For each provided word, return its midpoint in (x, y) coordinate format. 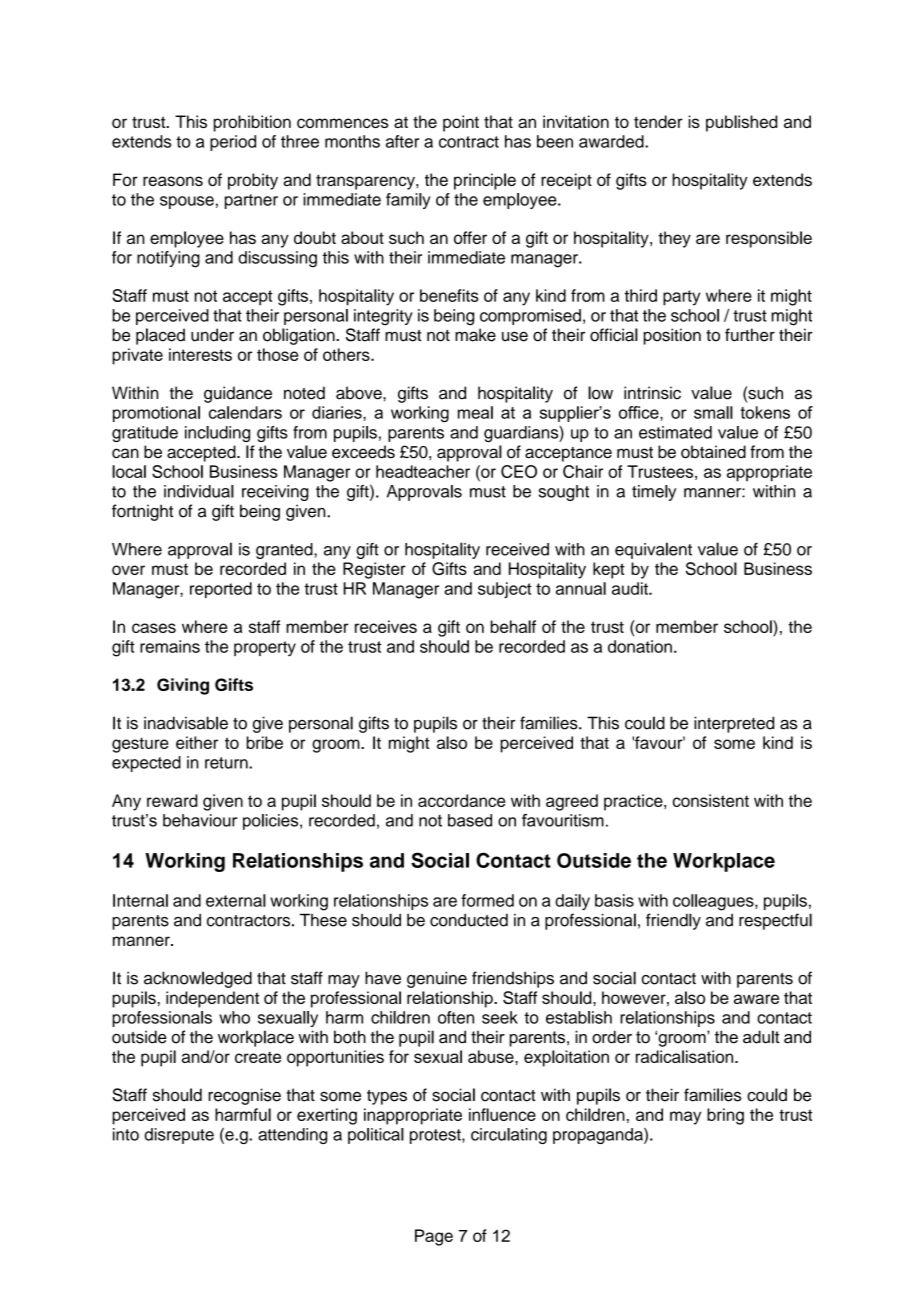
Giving (183, 686)
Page (434, 1237)
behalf (513, 626)
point (461, 123)
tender (658, 121)
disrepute (179, 1136)
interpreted (734, 724)
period (233, 143)
